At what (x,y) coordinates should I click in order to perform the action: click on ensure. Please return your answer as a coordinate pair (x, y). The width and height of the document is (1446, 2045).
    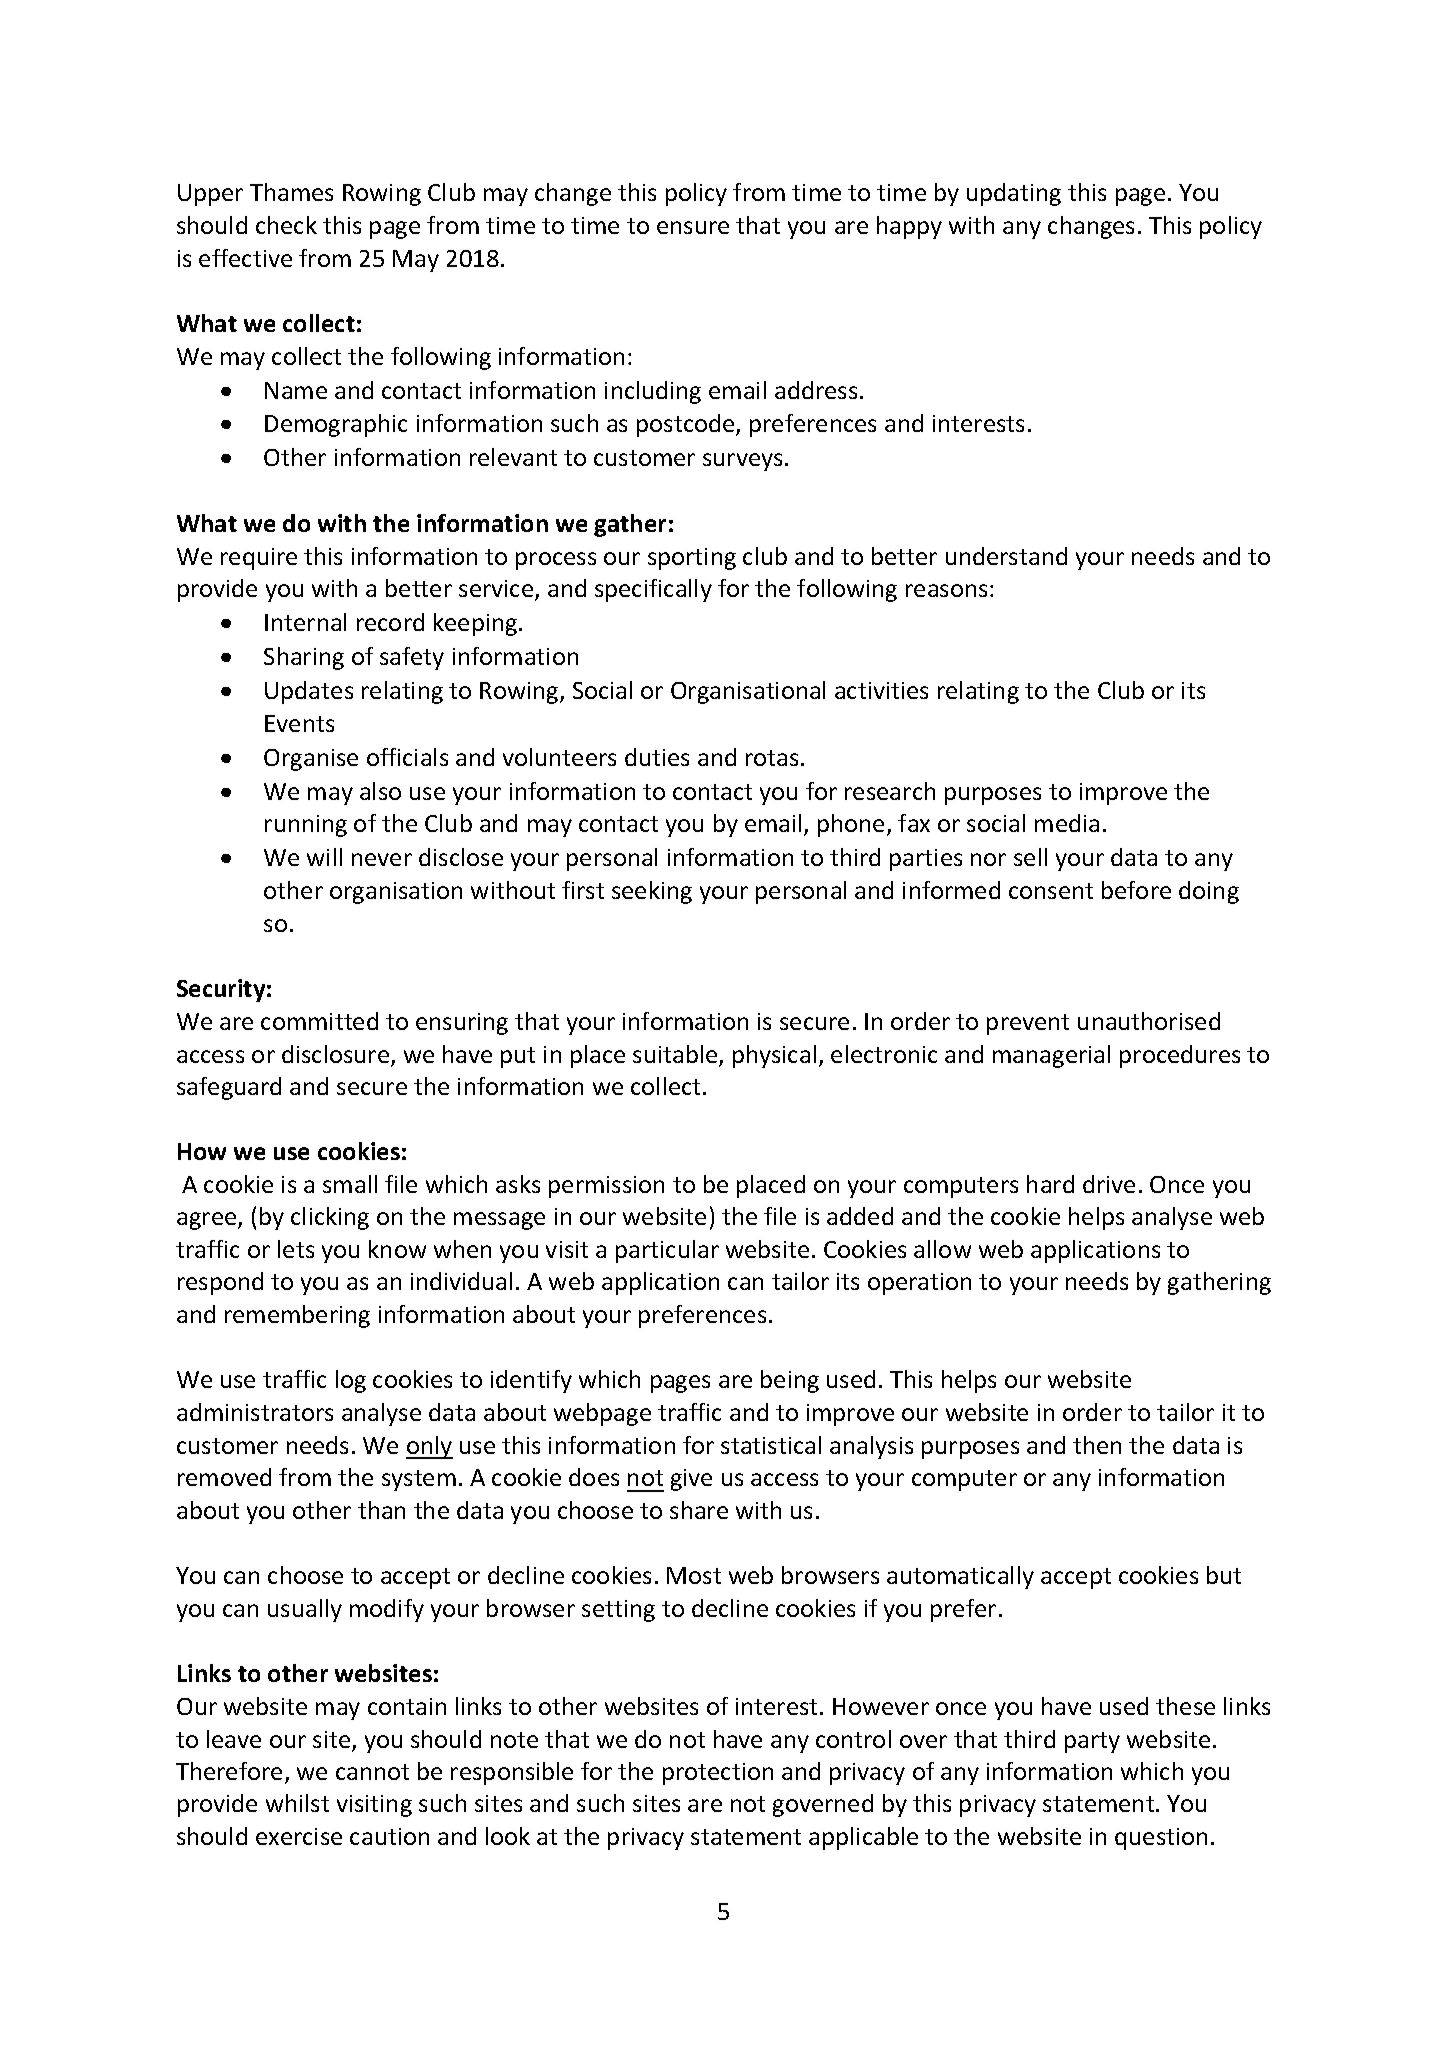
    Looking at the image, I should click on (693, 227).
